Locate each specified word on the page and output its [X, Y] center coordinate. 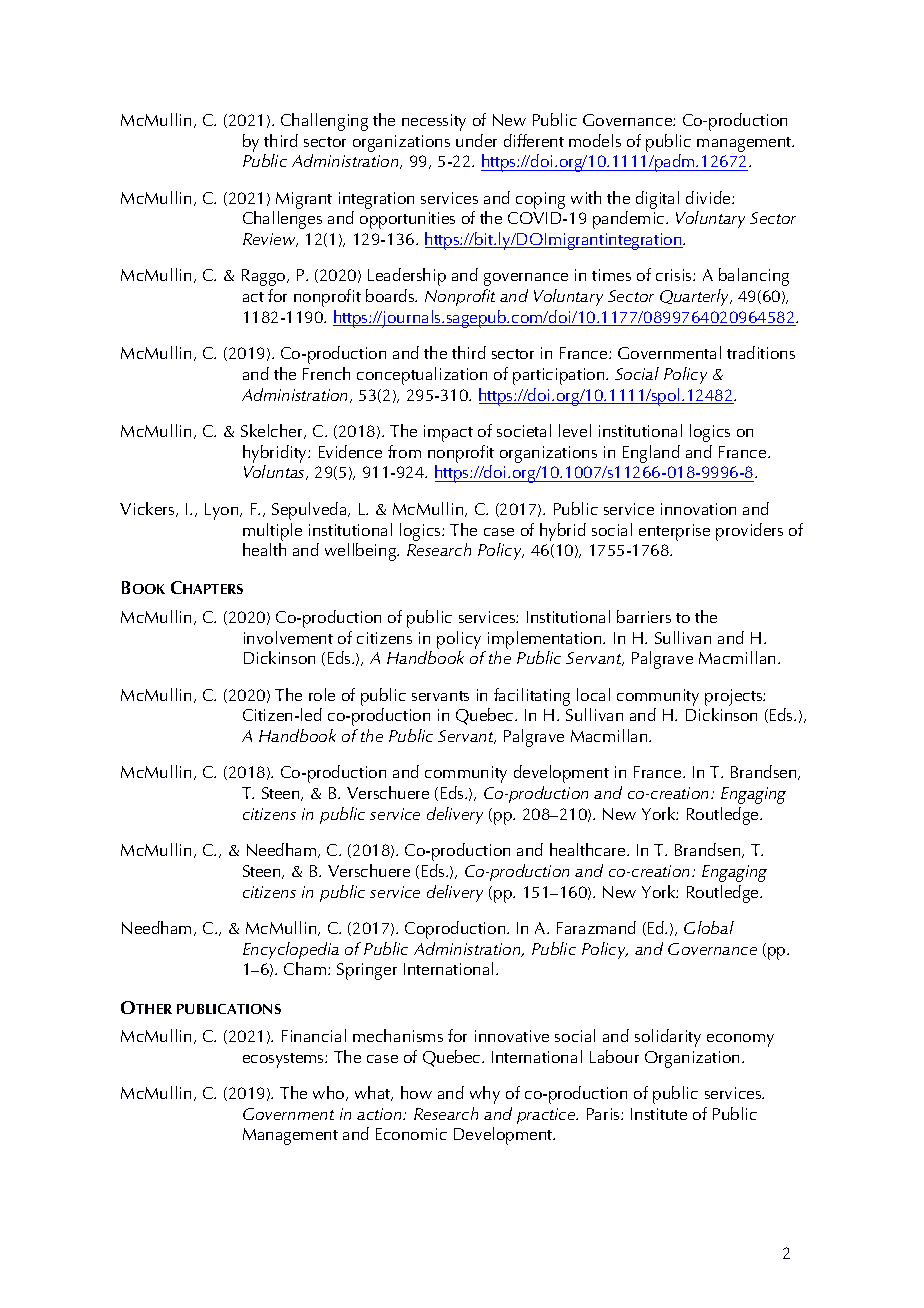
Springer [367, 971]
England [651, 454]
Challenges [282, 220]
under [476, 140]
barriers [644, 616]
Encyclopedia [291, 950]
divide [709, 197]
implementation [546, 640]
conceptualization [422, 376]
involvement [288, 637]
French [326, 373]
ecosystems [284, 1060]
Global [709, 927]
